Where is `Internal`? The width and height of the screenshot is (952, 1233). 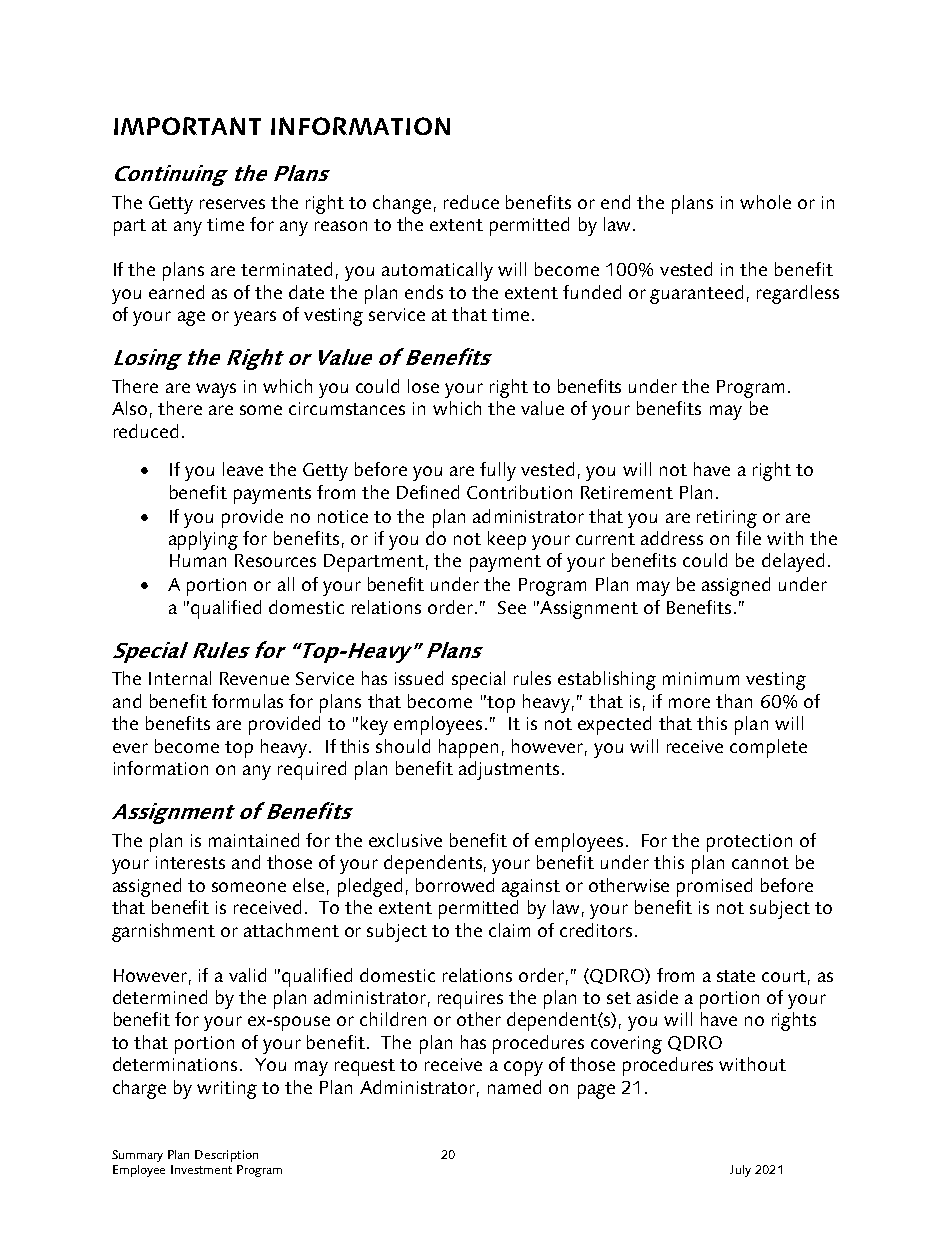
Internal is located at coordinates (180, 678).
